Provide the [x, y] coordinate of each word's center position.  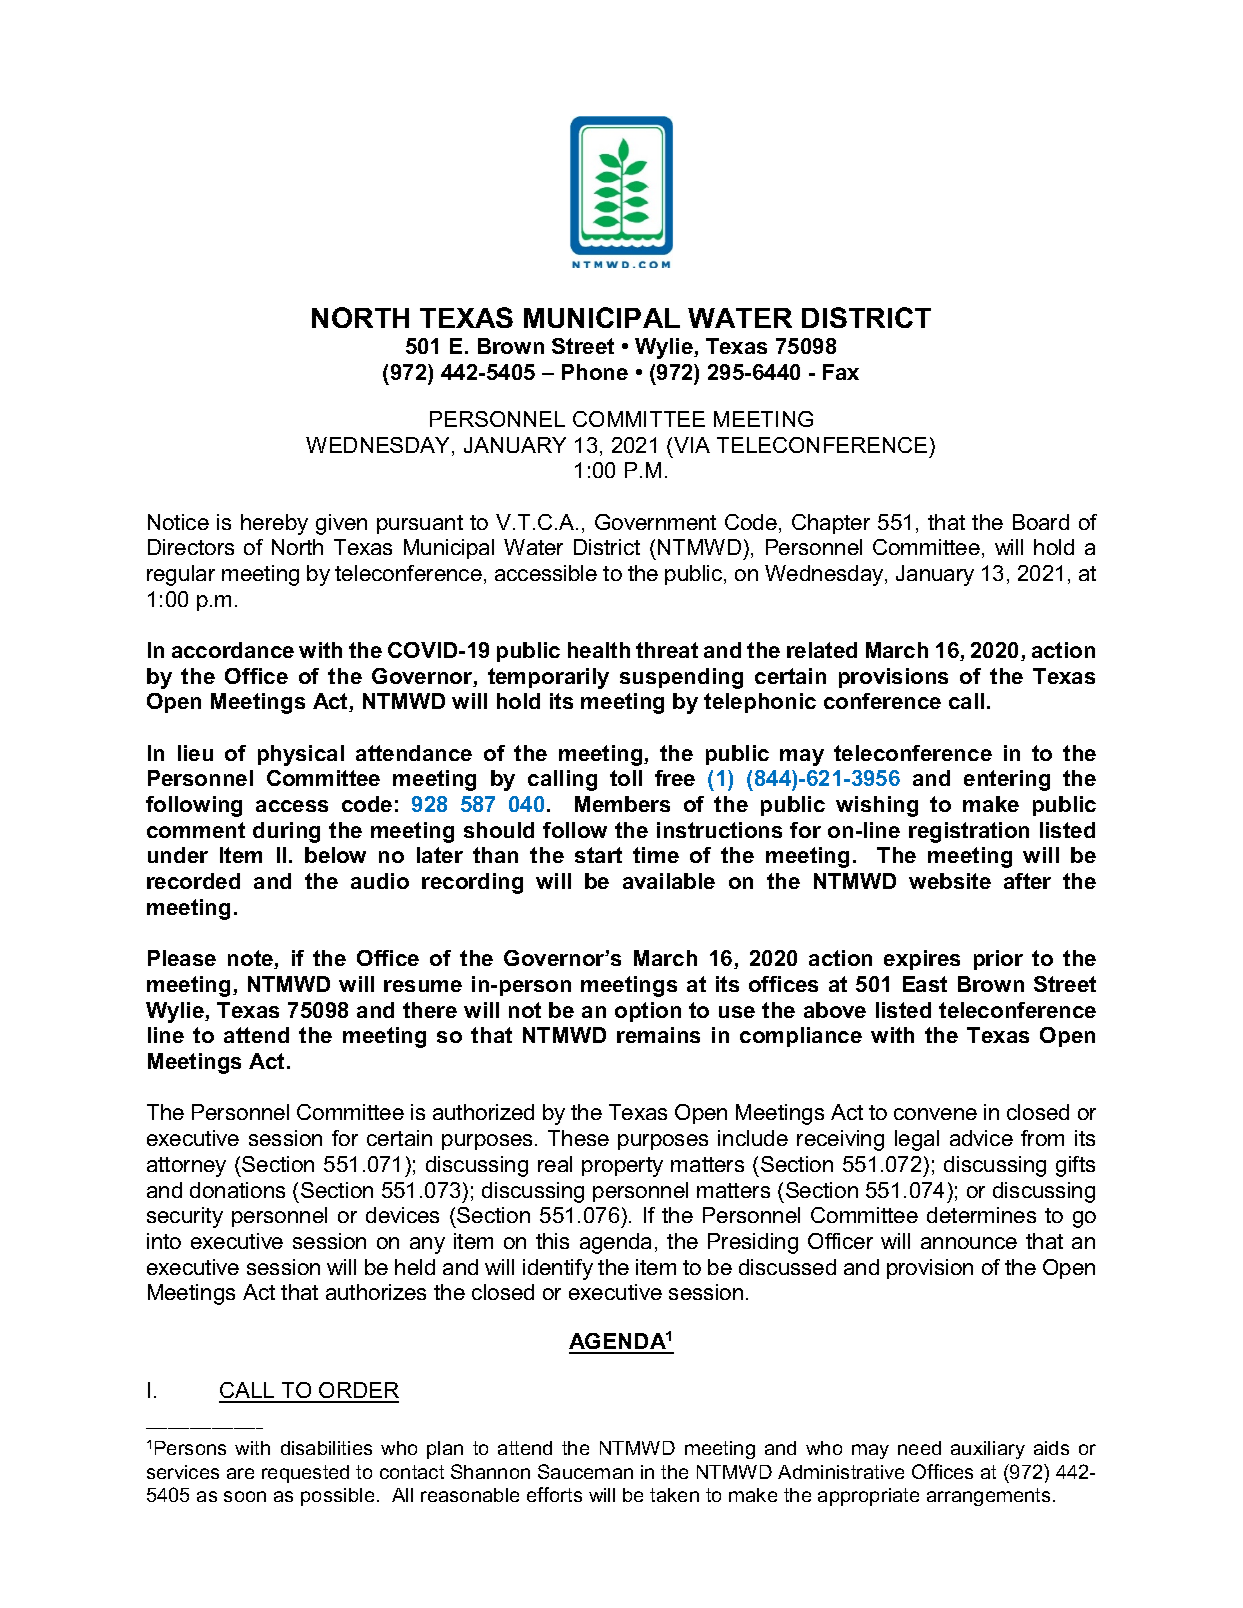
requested [305, 1474]
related [822, 650]
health [599, 650]
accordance [233, 650]
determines [981, 1215]
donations [237, 1190]
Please [182, 958]
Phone [595, 372]
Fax [841, 372]
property [622, 1167]
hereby [274, 524]
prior [998, 960]
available [669, 881]
